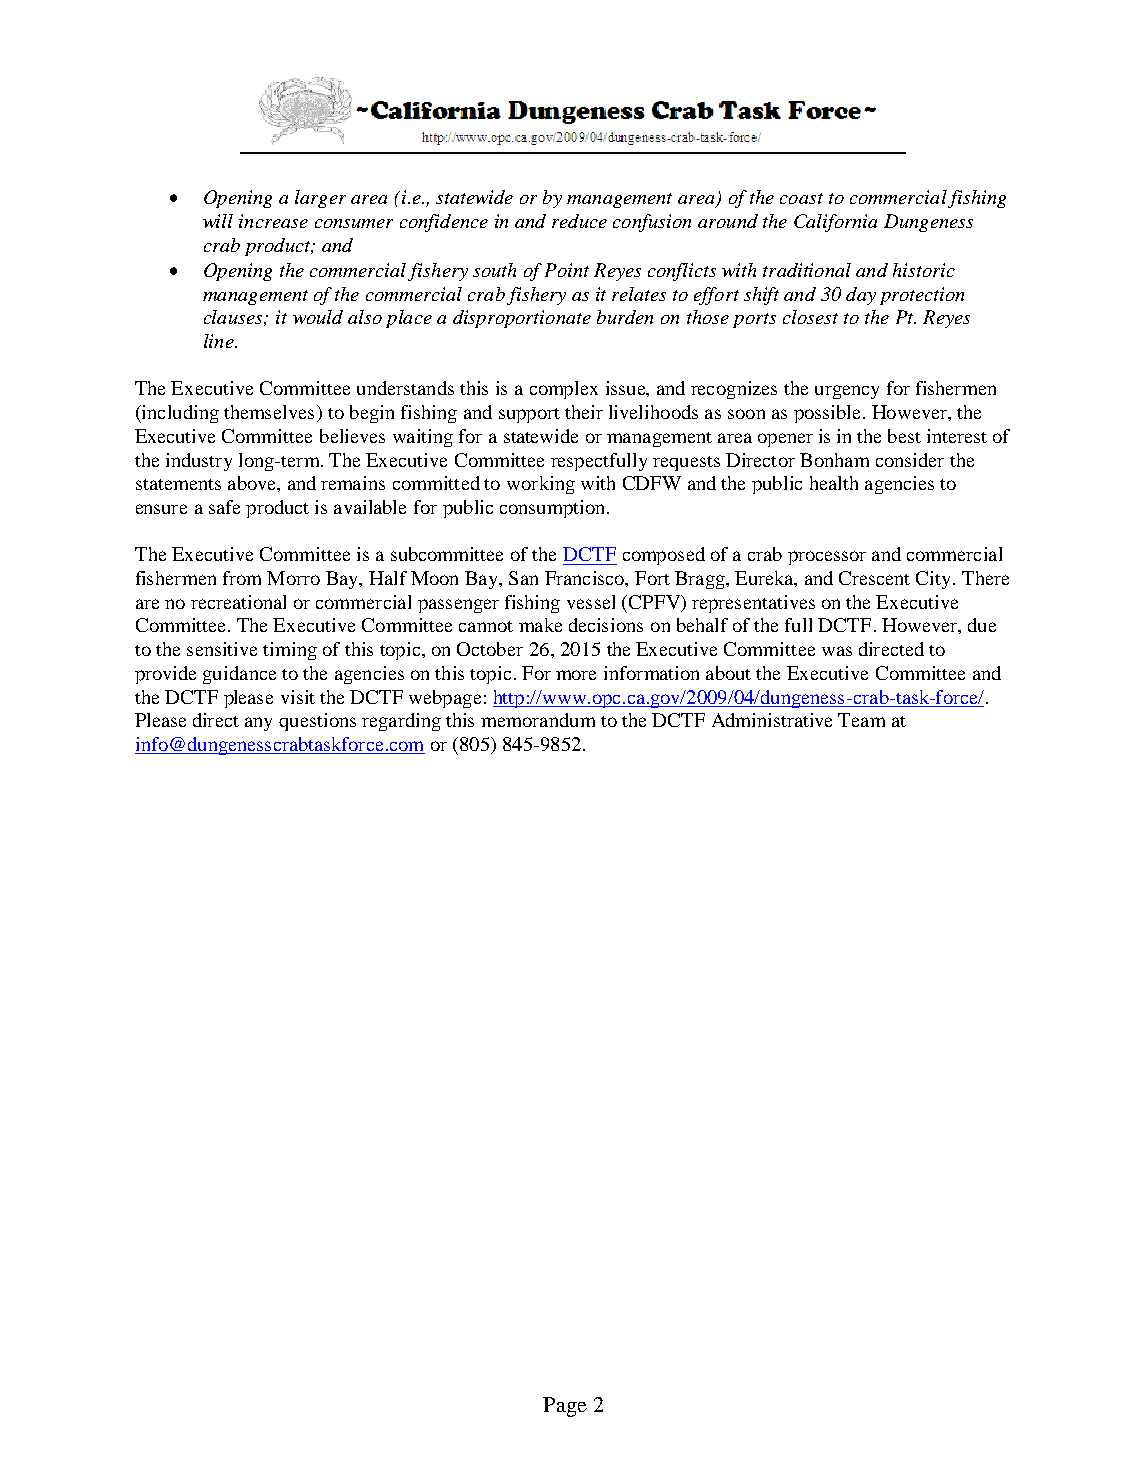  What do you see at coordinates (579, 221) in the document?
I see `reduce` at bounding box center [579, 221].
